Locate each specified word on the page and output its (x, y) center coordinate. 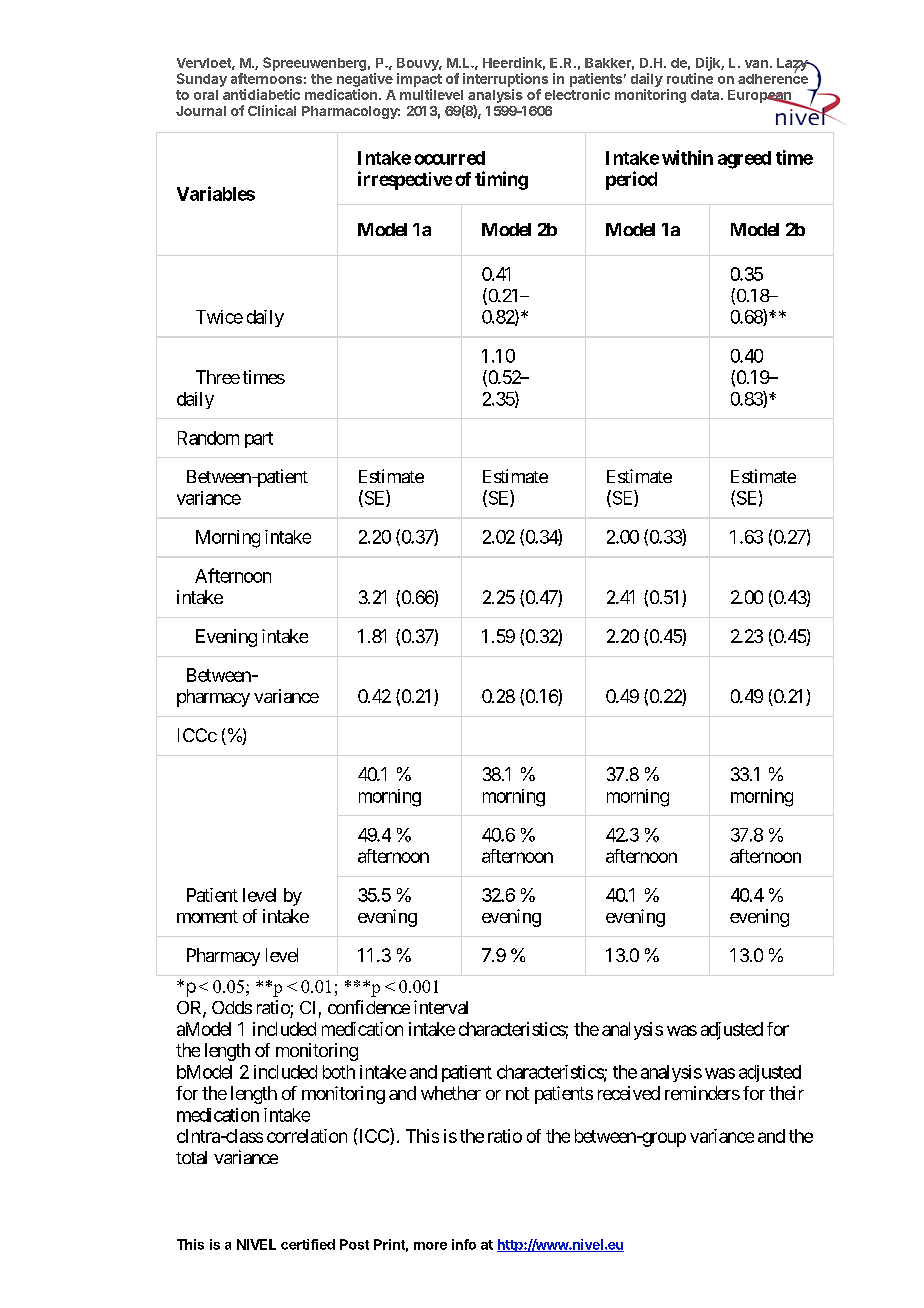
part (259, 440)
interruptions (505, 80)
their (786, 1093)
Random (208, 438)
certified (308, 1244)
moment (207, 916)
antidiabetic (261, 94)
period (631, 180)
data (706, 95)
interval (441, 1007)
